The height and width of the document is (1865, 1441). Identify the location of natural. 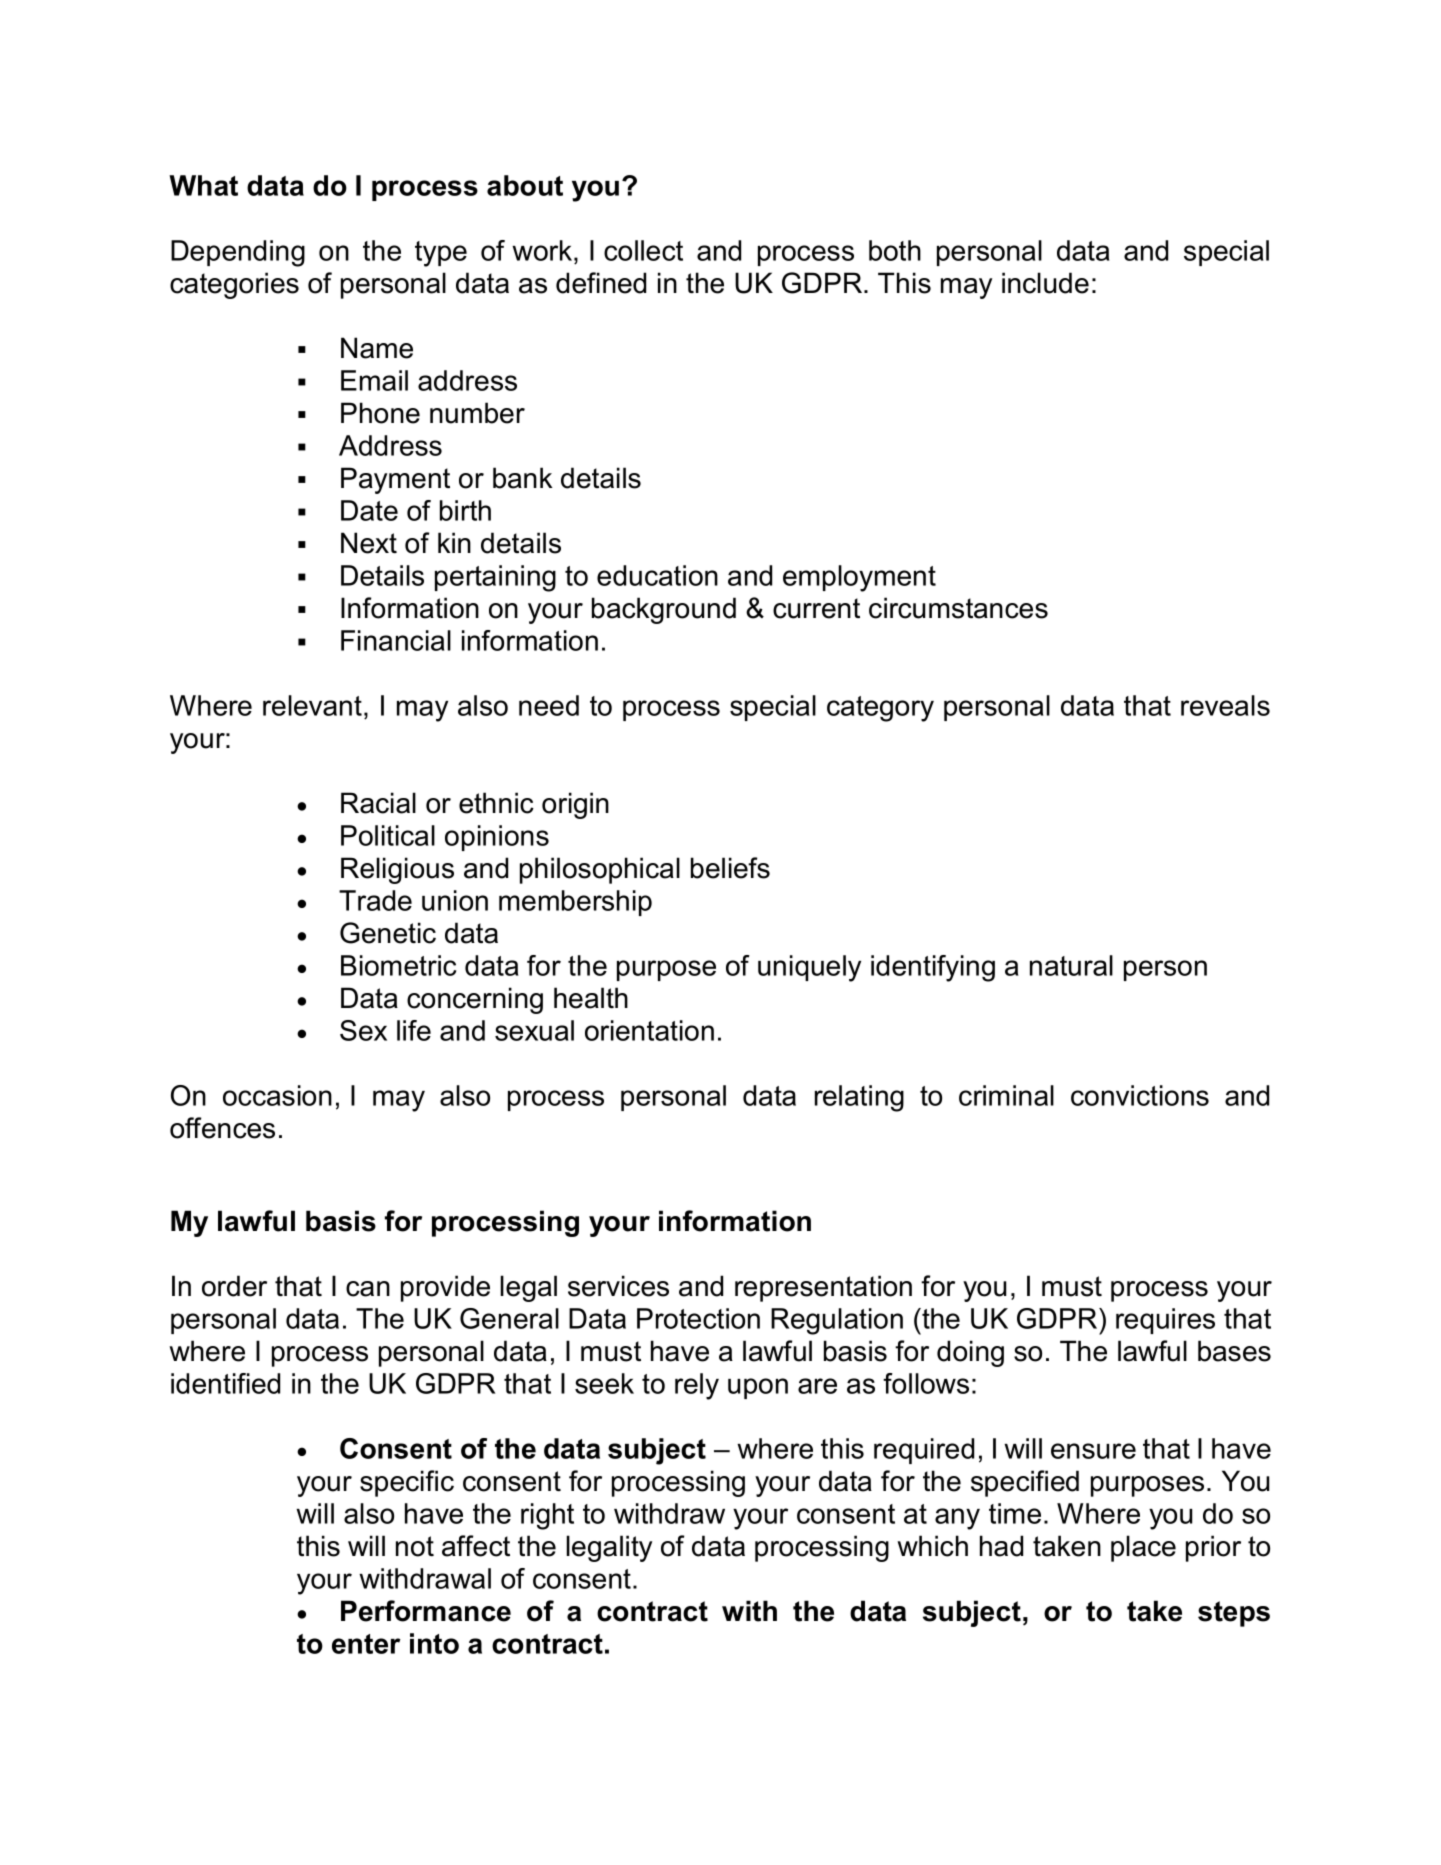
(1071, 965).
